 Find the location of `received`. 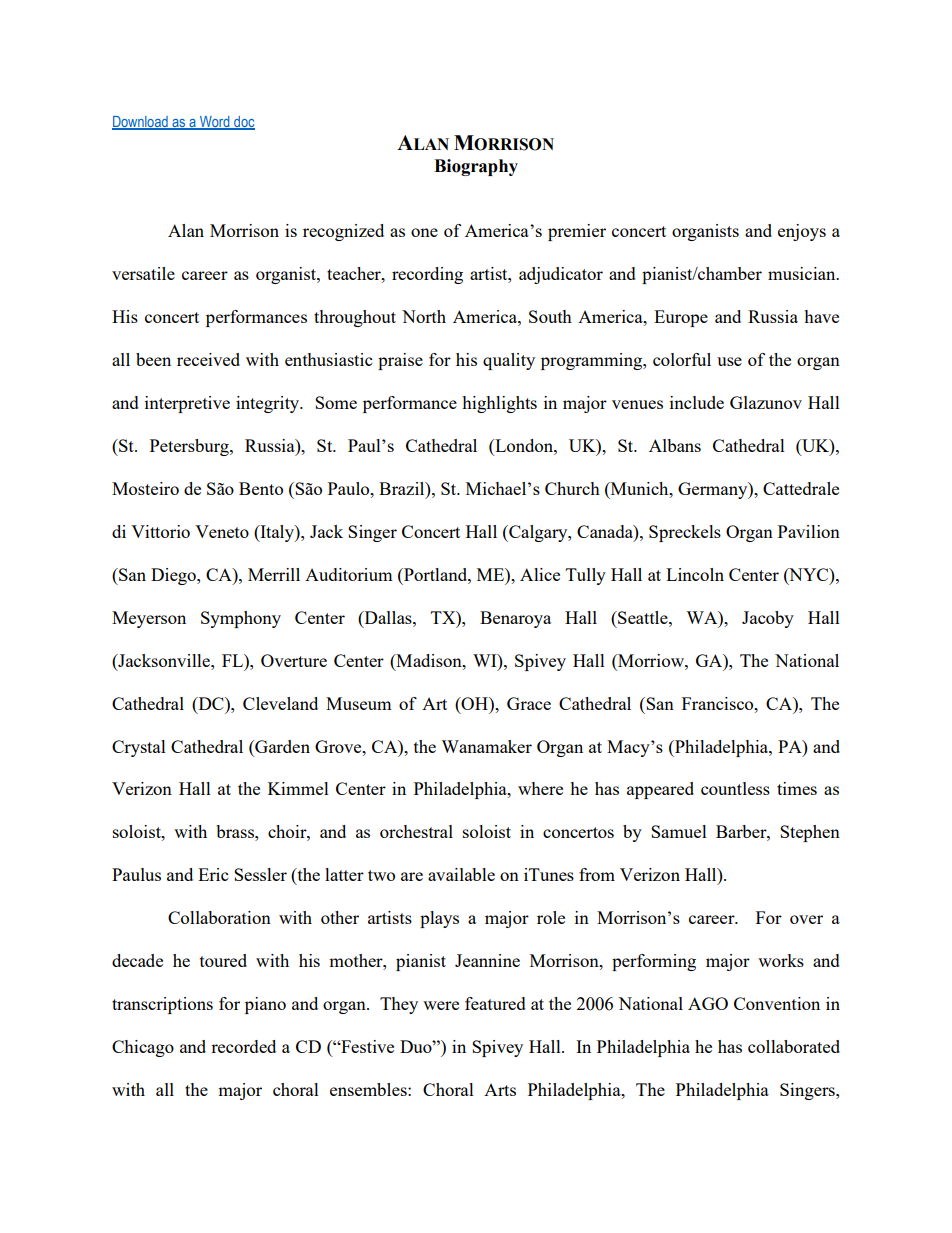

received is located at coordinates (208, 359).
